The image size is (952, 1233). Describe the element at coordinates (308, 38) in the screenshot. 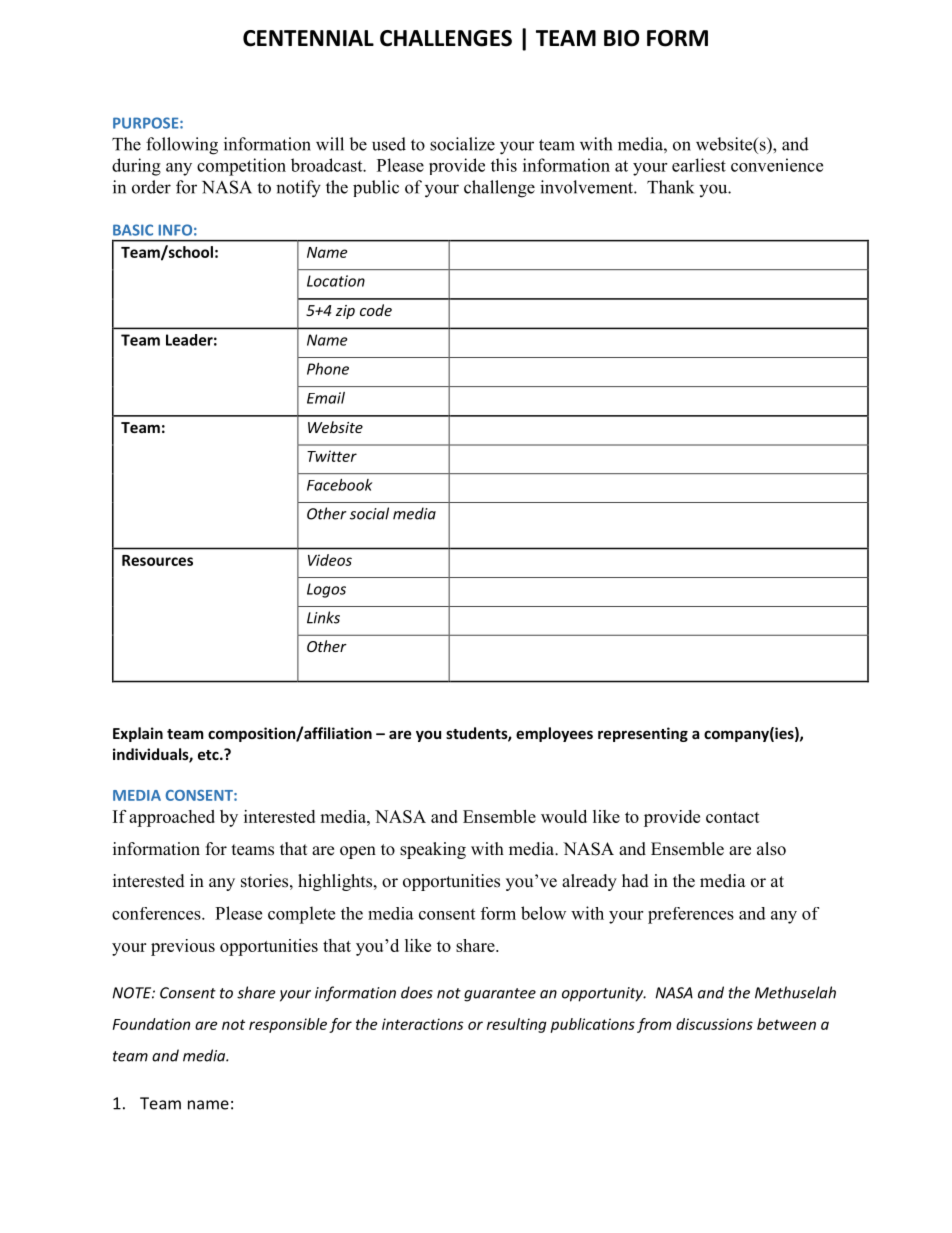

I see `CENTENNIAL` at that location.
